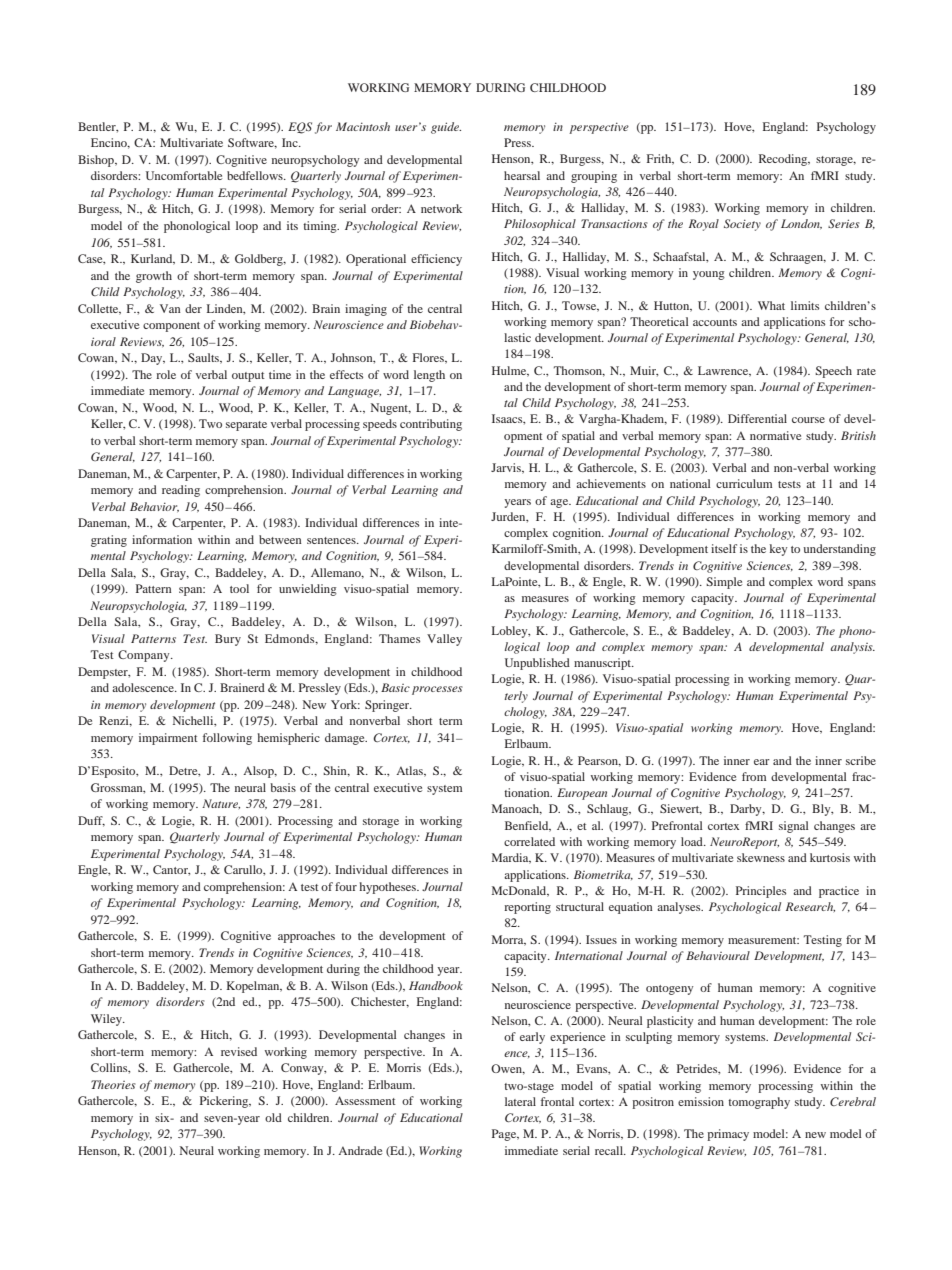  What do you see at coordinates (306, 937) in the image?
I see `approaches` at bounding box center [306, 937].
